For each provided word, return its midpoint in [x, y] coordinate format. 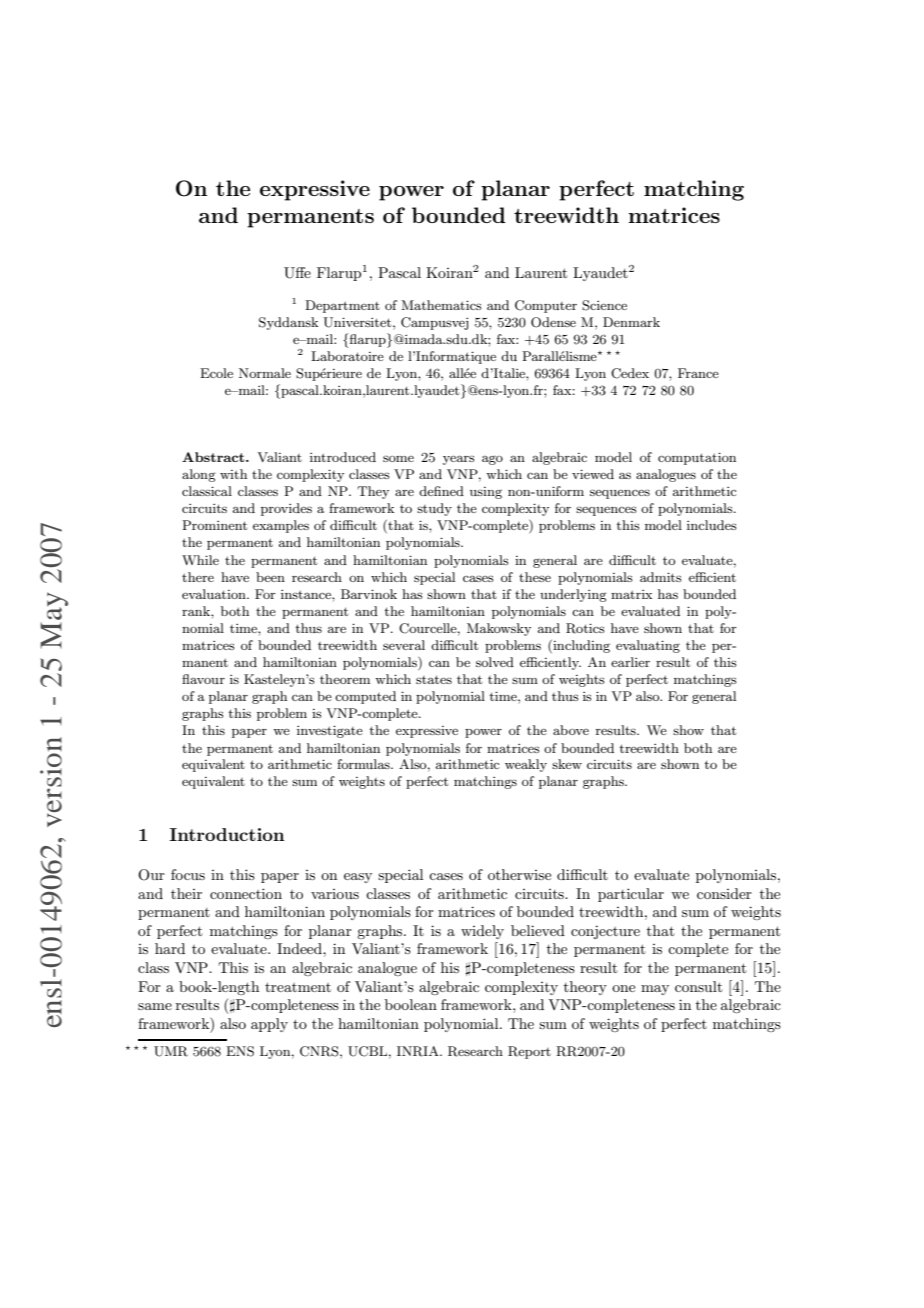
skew [567, 764]
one [623, 988]
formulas [364, 764]
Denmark [631, 322]
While [200, 560]
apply [269, 1025]
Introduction [227, 834]
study [434, 509]
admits [661, 577]
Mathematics [441, 305]
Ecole [216, 373]
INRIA [419, 1051]
